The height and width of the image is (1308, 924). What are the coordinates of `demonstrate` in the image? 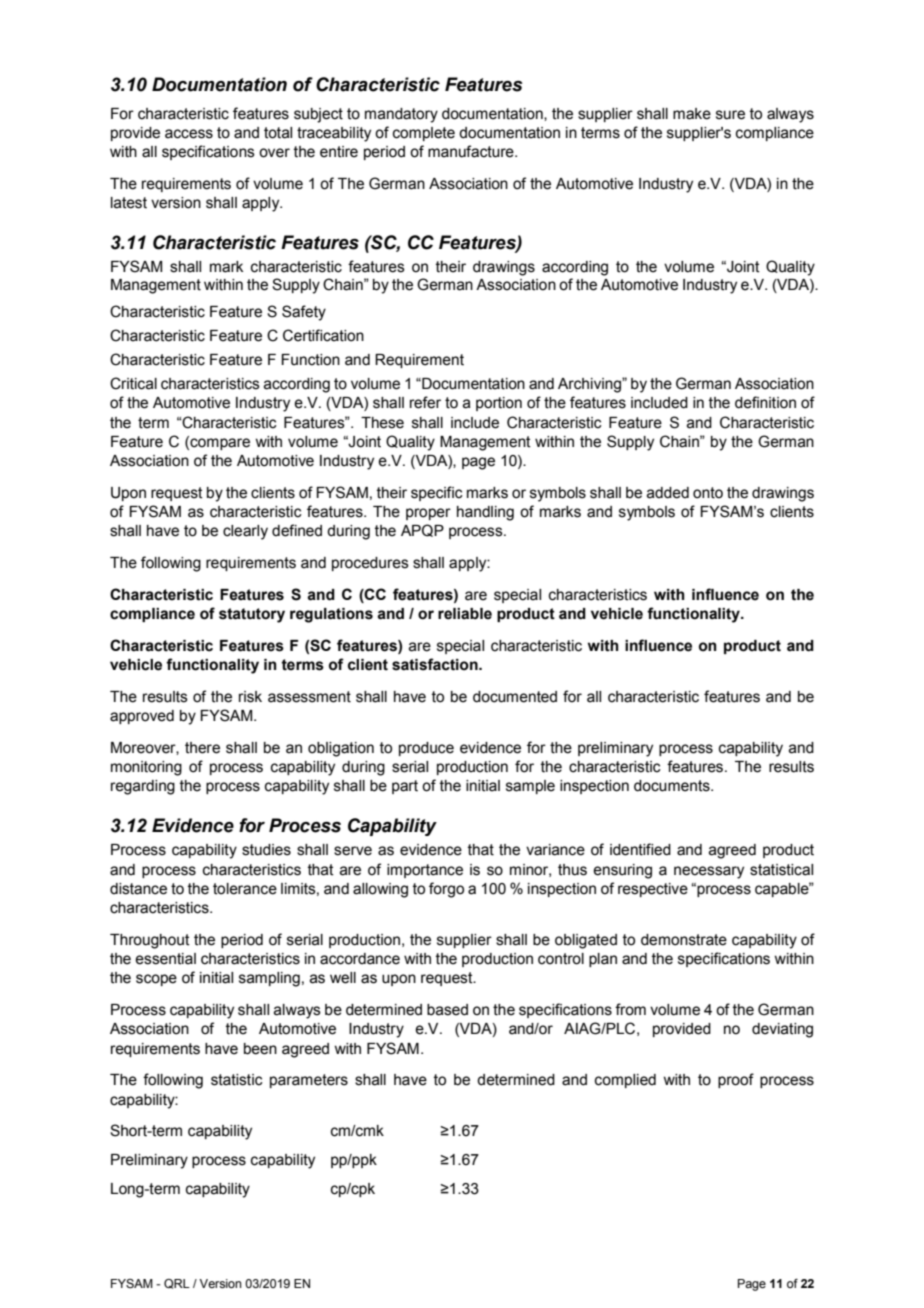 It's located at (684, 940).
